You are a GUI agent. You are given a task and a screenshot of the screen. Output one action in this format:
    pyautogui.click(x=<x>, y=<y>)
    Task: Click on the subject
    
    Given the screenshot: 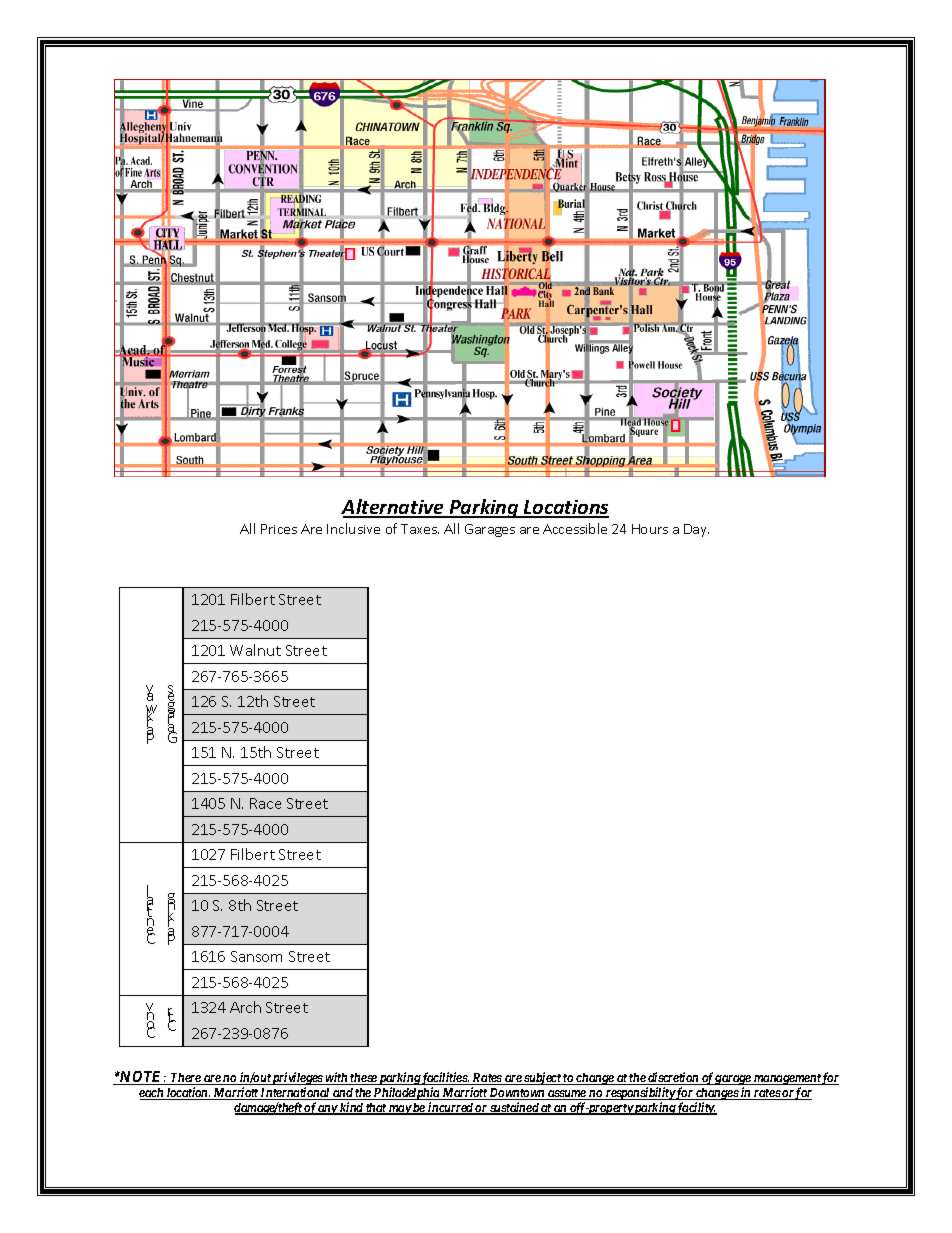 What is the action you would take?
    pyautogui.click(x=542, y=1078)
